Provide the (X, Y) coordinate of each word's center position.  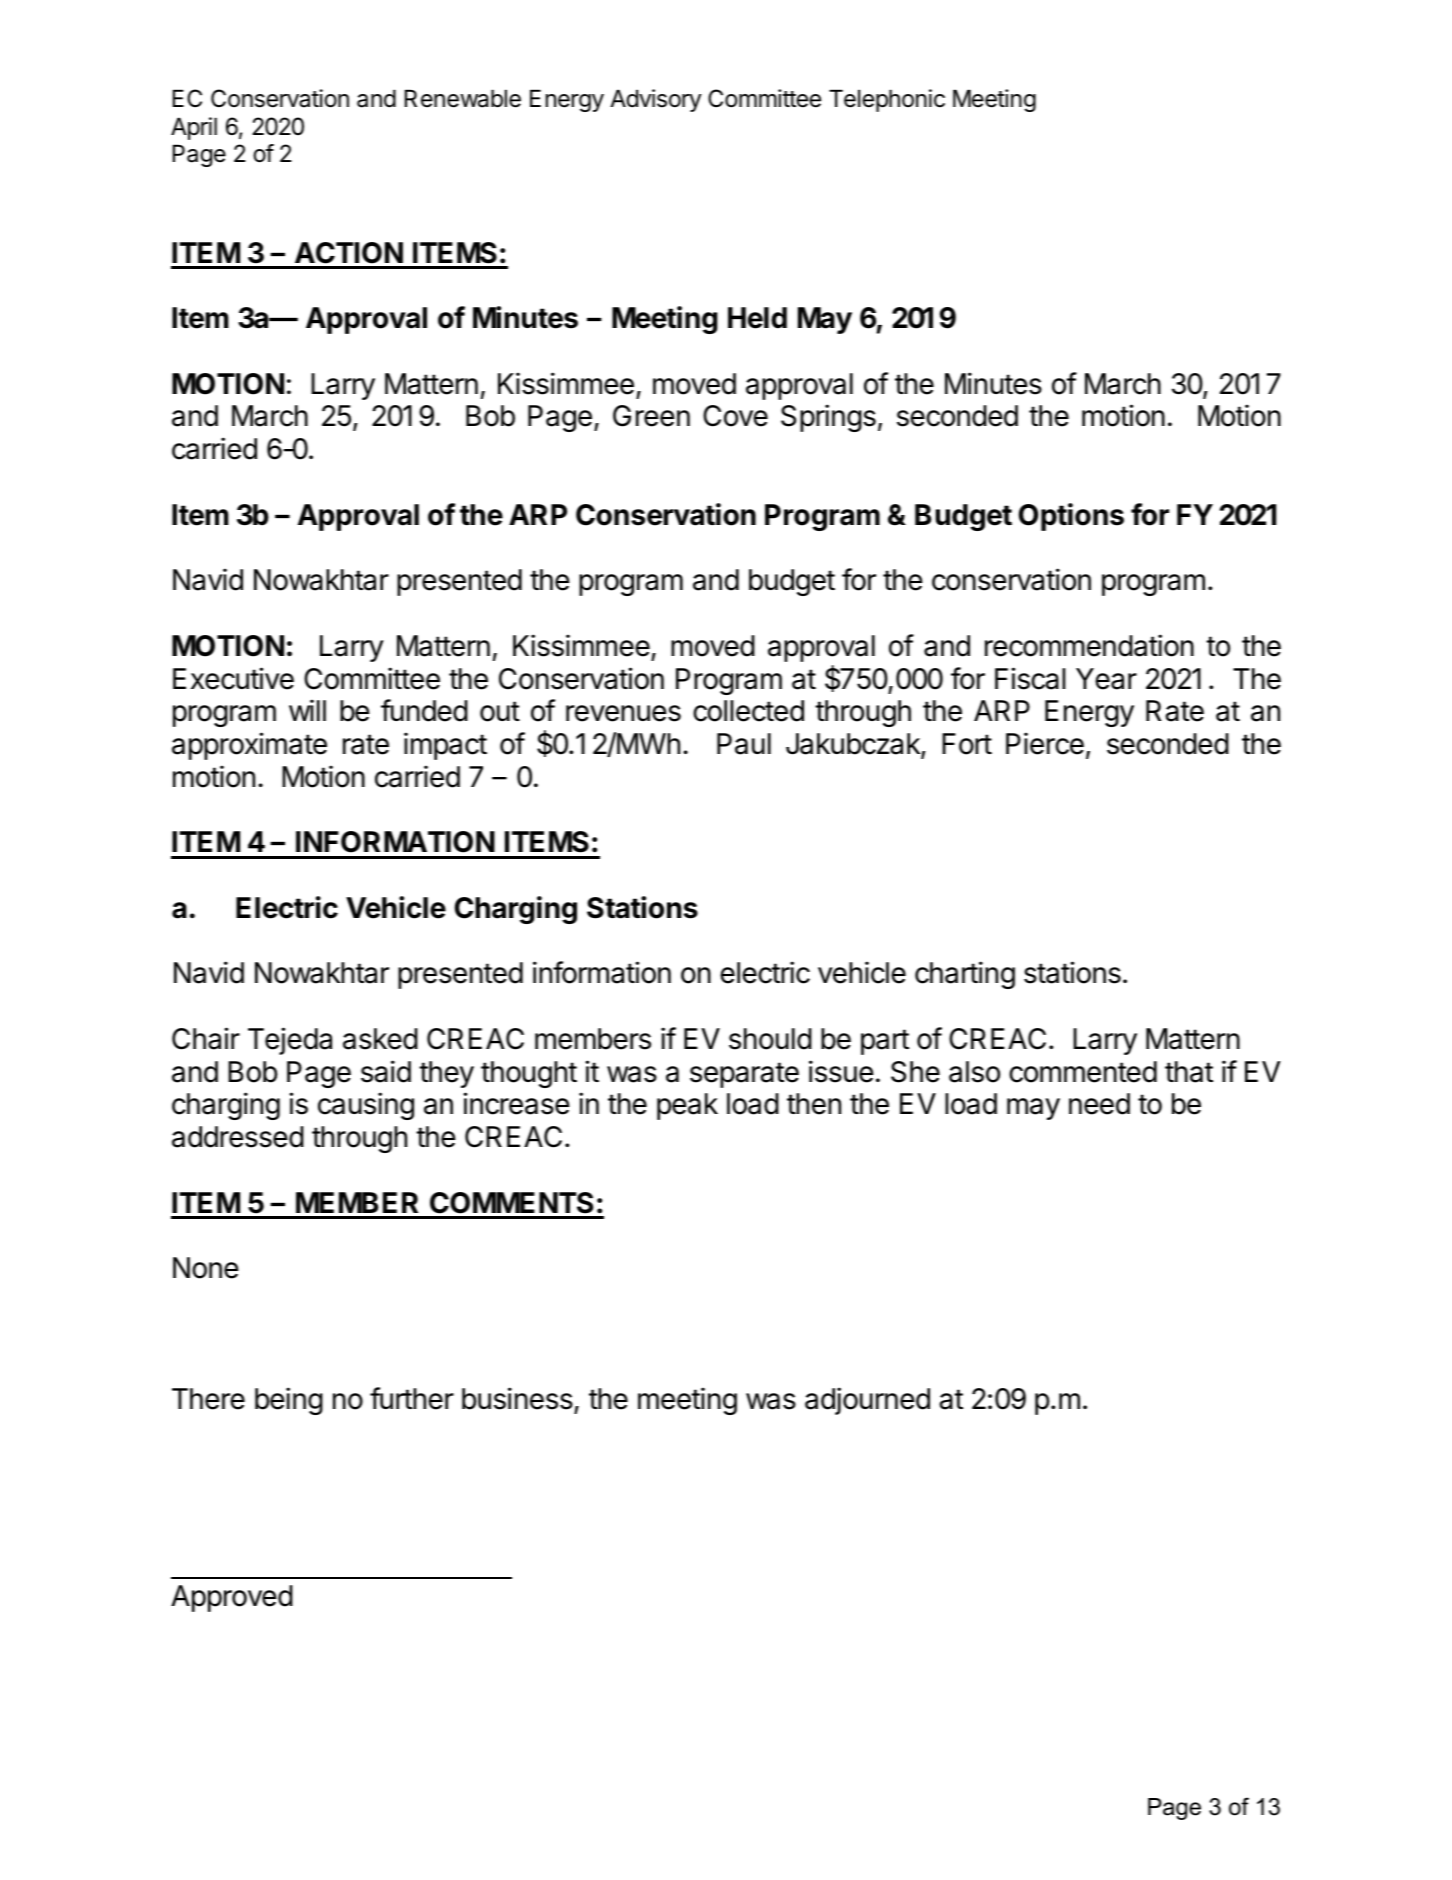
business (518, 1400)
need (1099, 1104)
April (194, 128)
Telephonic (887, 100)
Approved (232, 1598)
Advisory (656, 100)
